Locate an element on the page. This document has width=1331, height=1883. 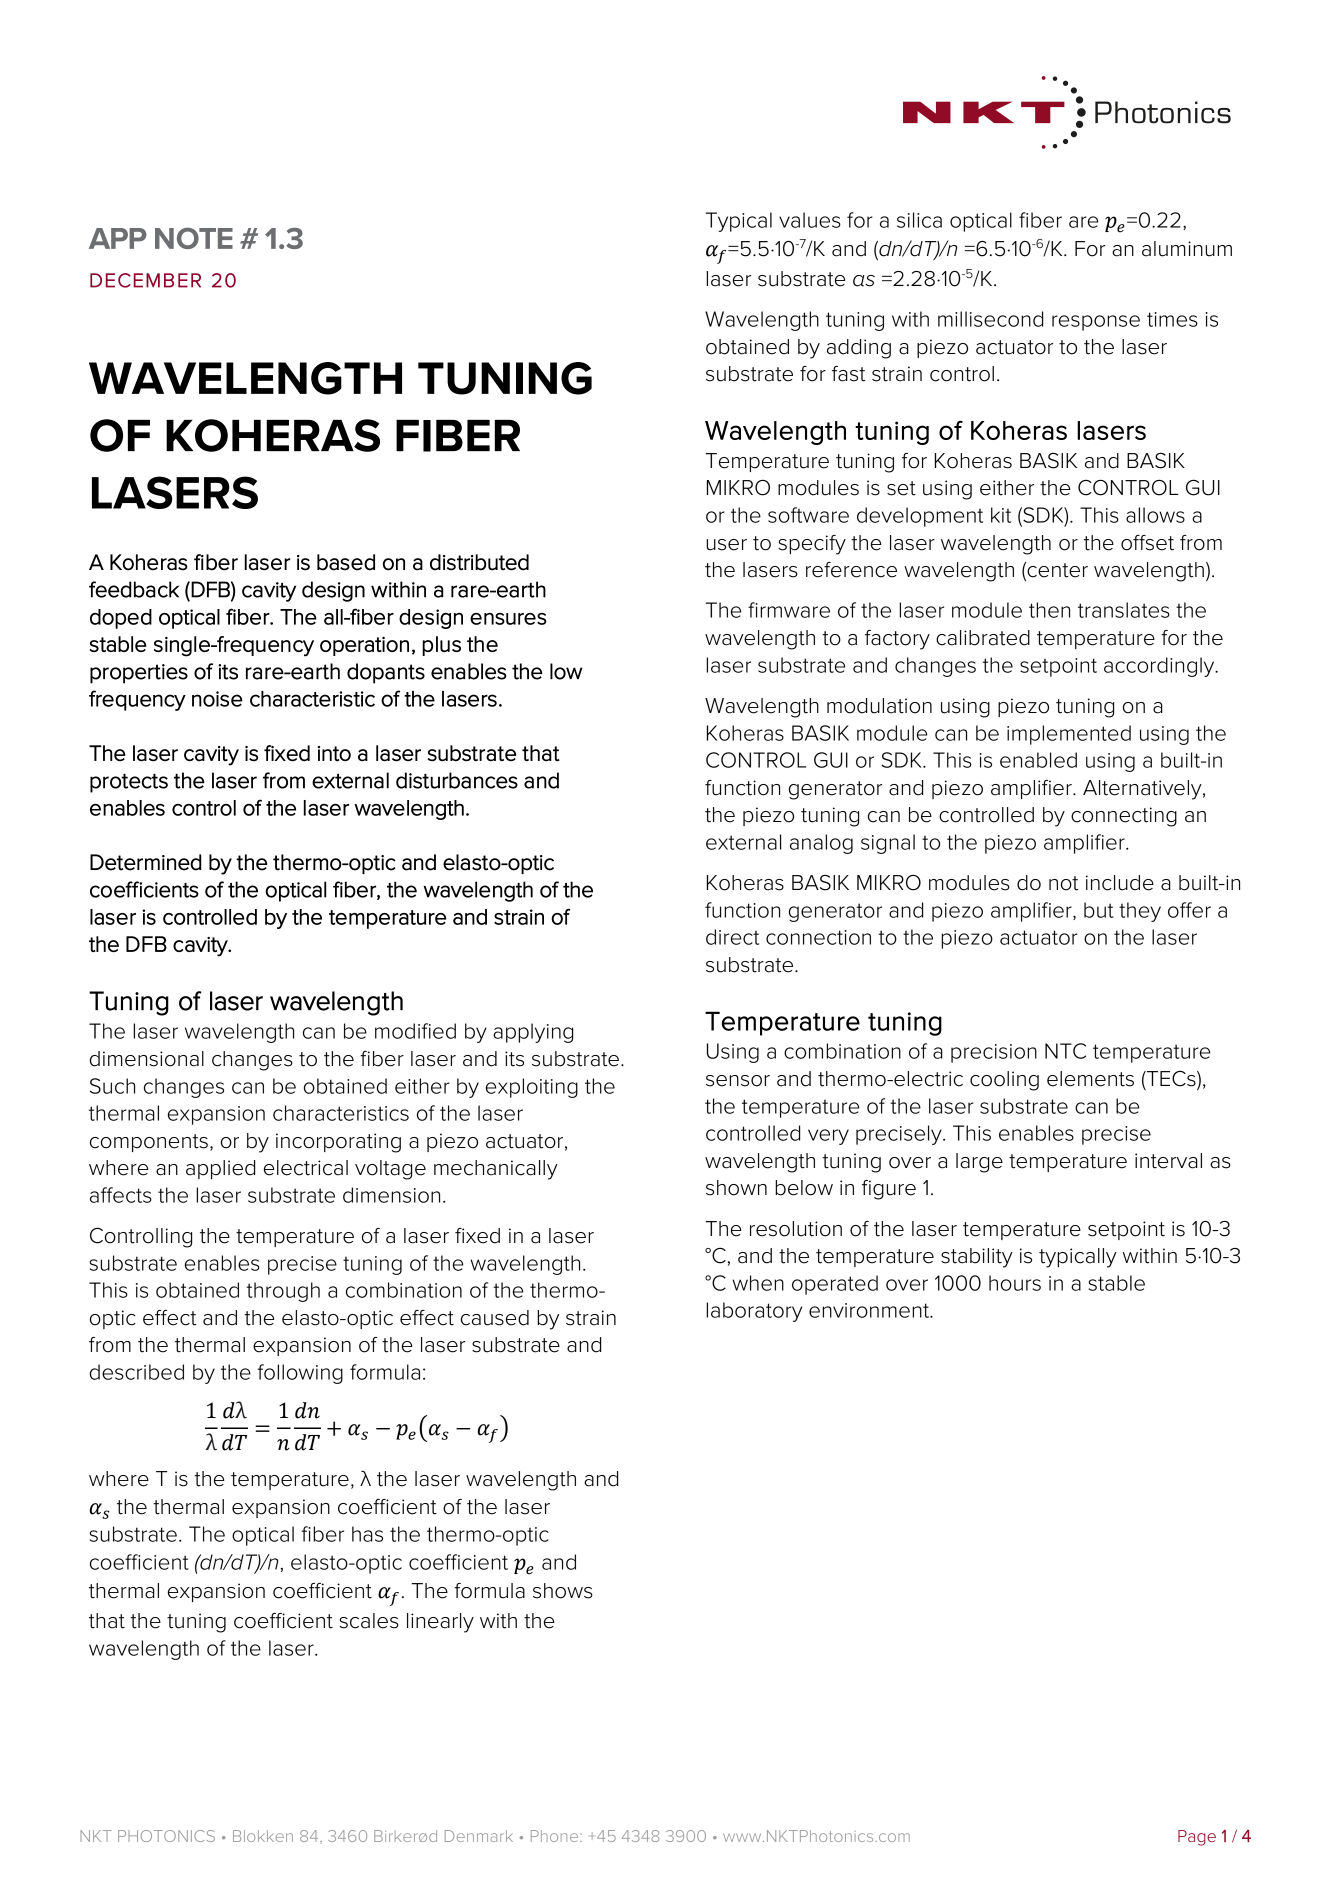
analog is located at coordinates (821, 844).
